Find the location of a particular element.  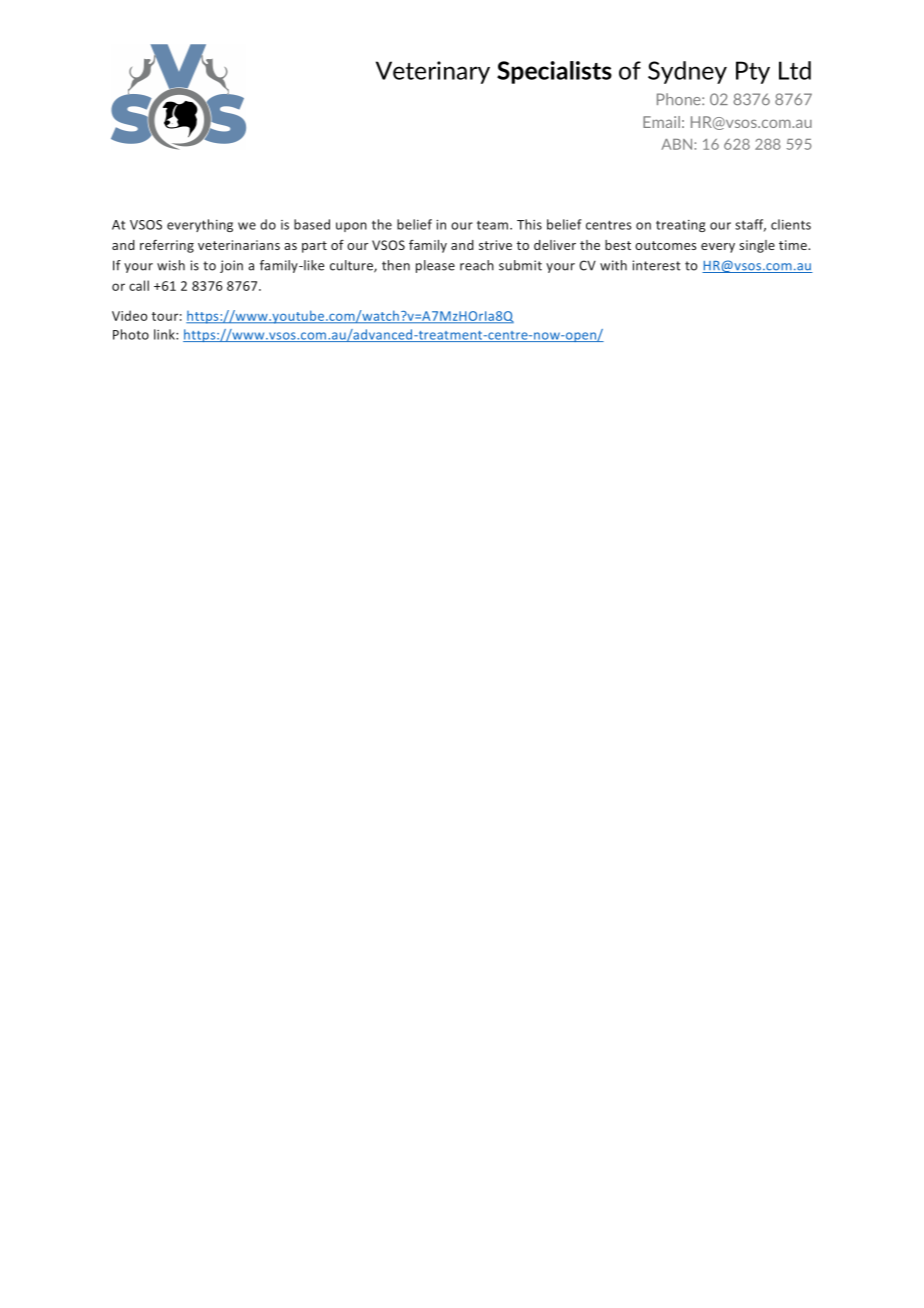

interest is located at coordinates (657, 265).
